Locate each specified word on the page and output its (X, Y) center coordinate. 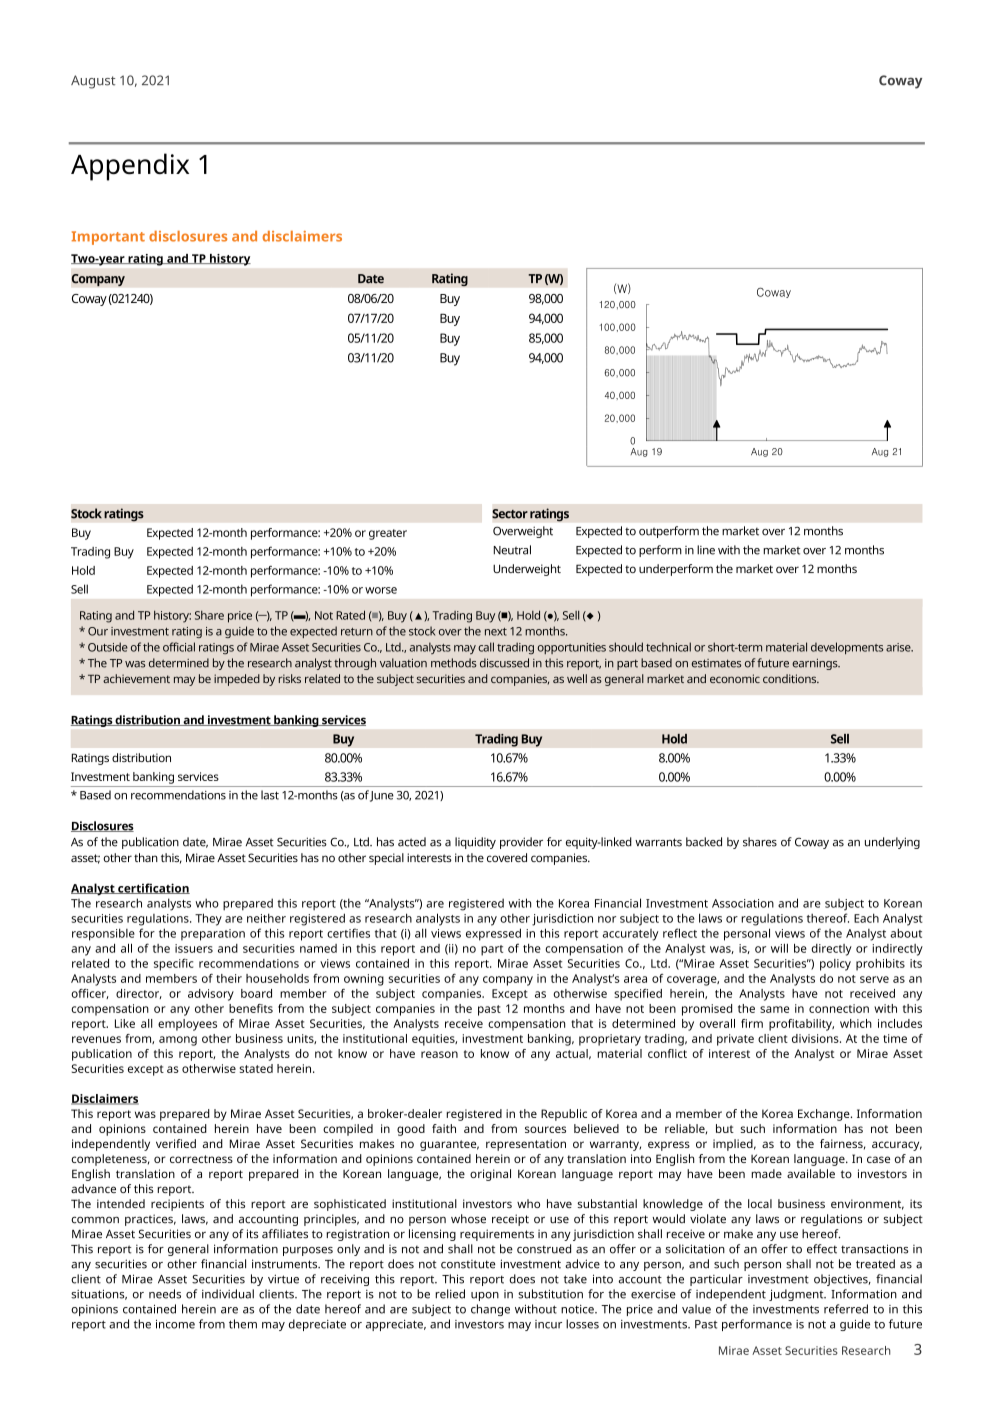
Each (866, 918)
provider (521, 843)
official (179, 647)
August (93, 82)
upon (485, 1296)
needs (165, 1294)
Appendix (130, 167)
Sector (510, 514)
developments (847, 648)
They (208, 919)
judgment (797, 1295)
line (706, 550)
